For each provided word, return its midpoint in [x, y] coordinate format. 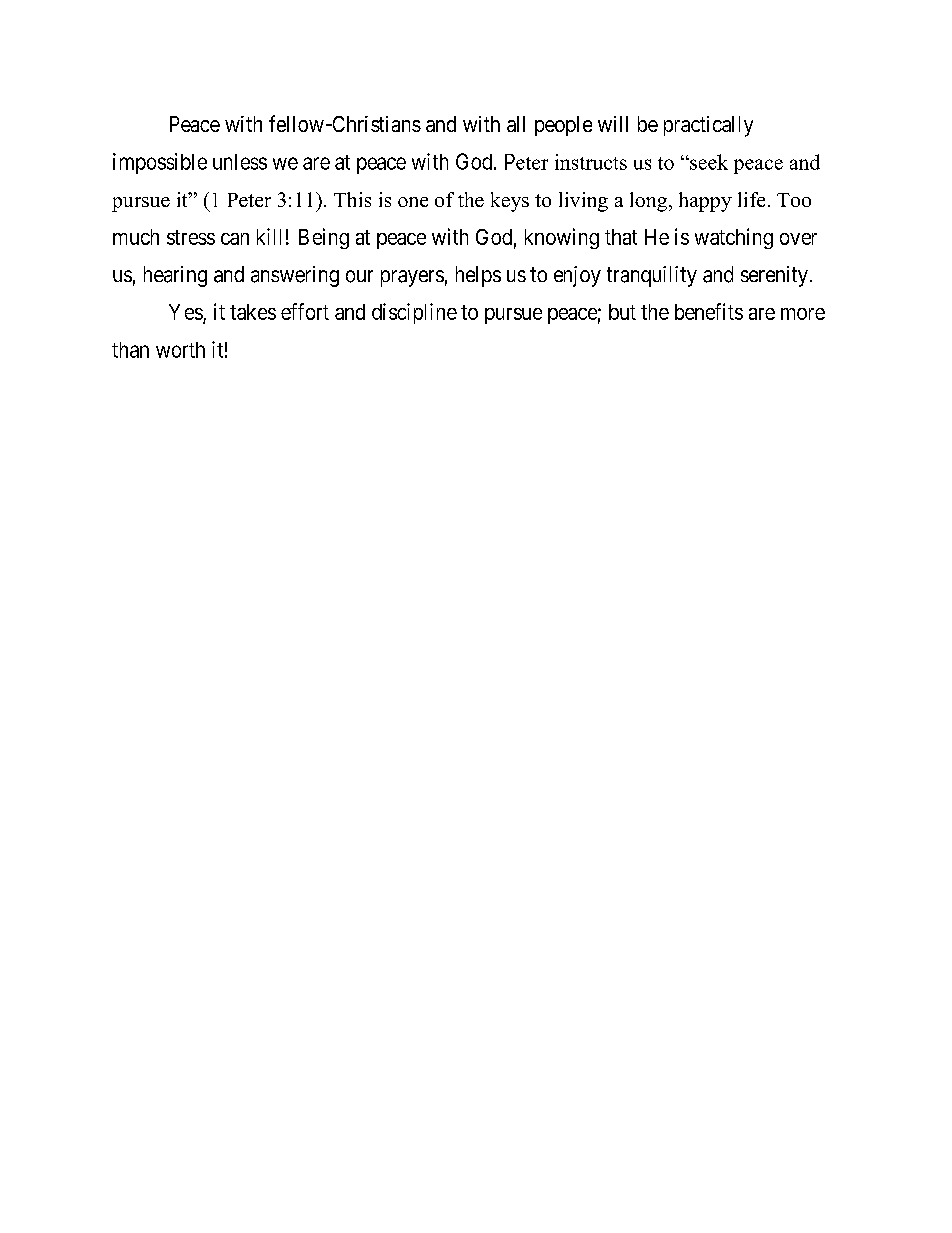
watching [734, 238]
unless [240, 162]
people [563, 126]
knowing [562, 238]
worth [180, 350]
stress [191, 237]
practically [708, 126]
